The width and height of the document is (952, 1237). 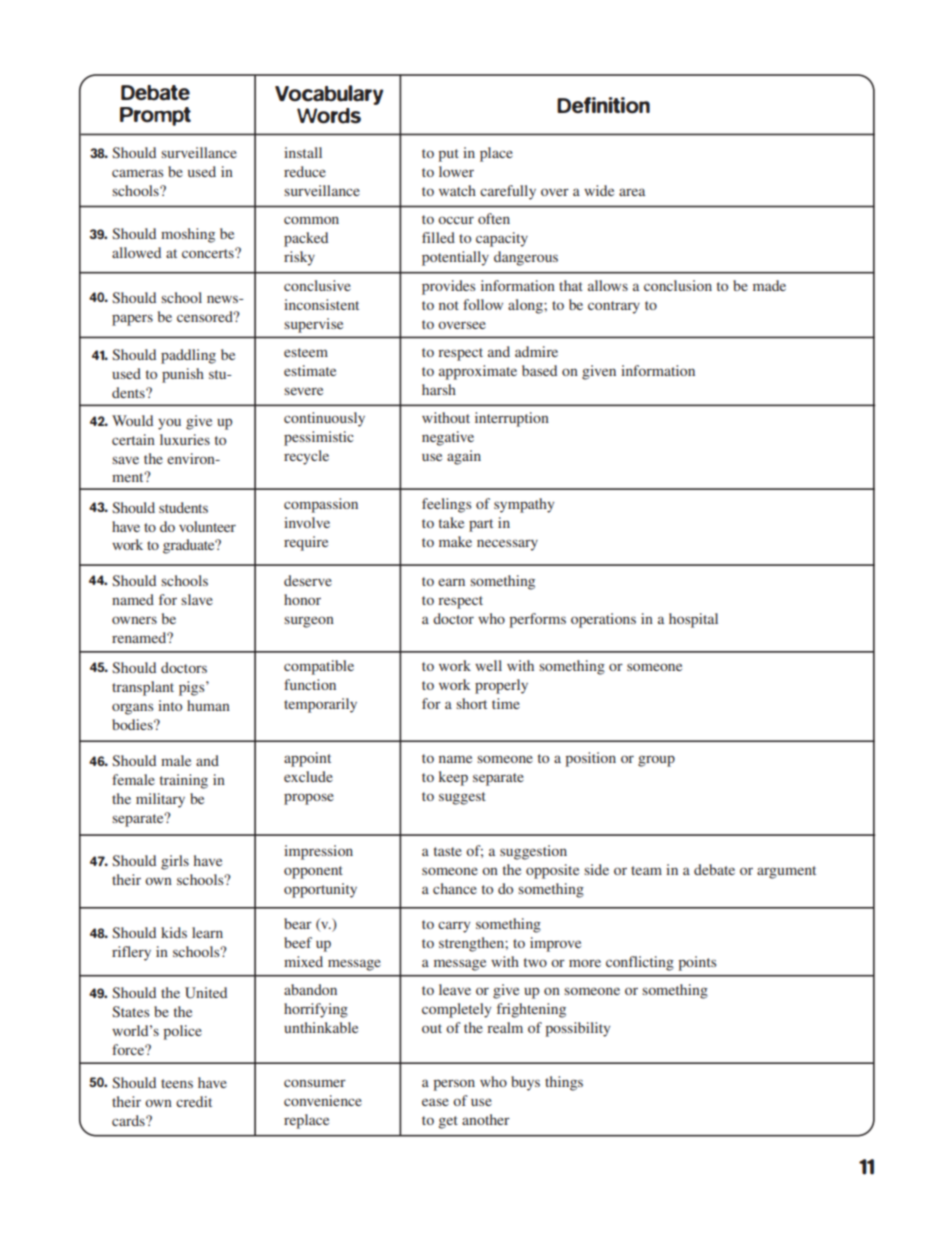 I want to click on Prompt, so click(x=155, y=116).
